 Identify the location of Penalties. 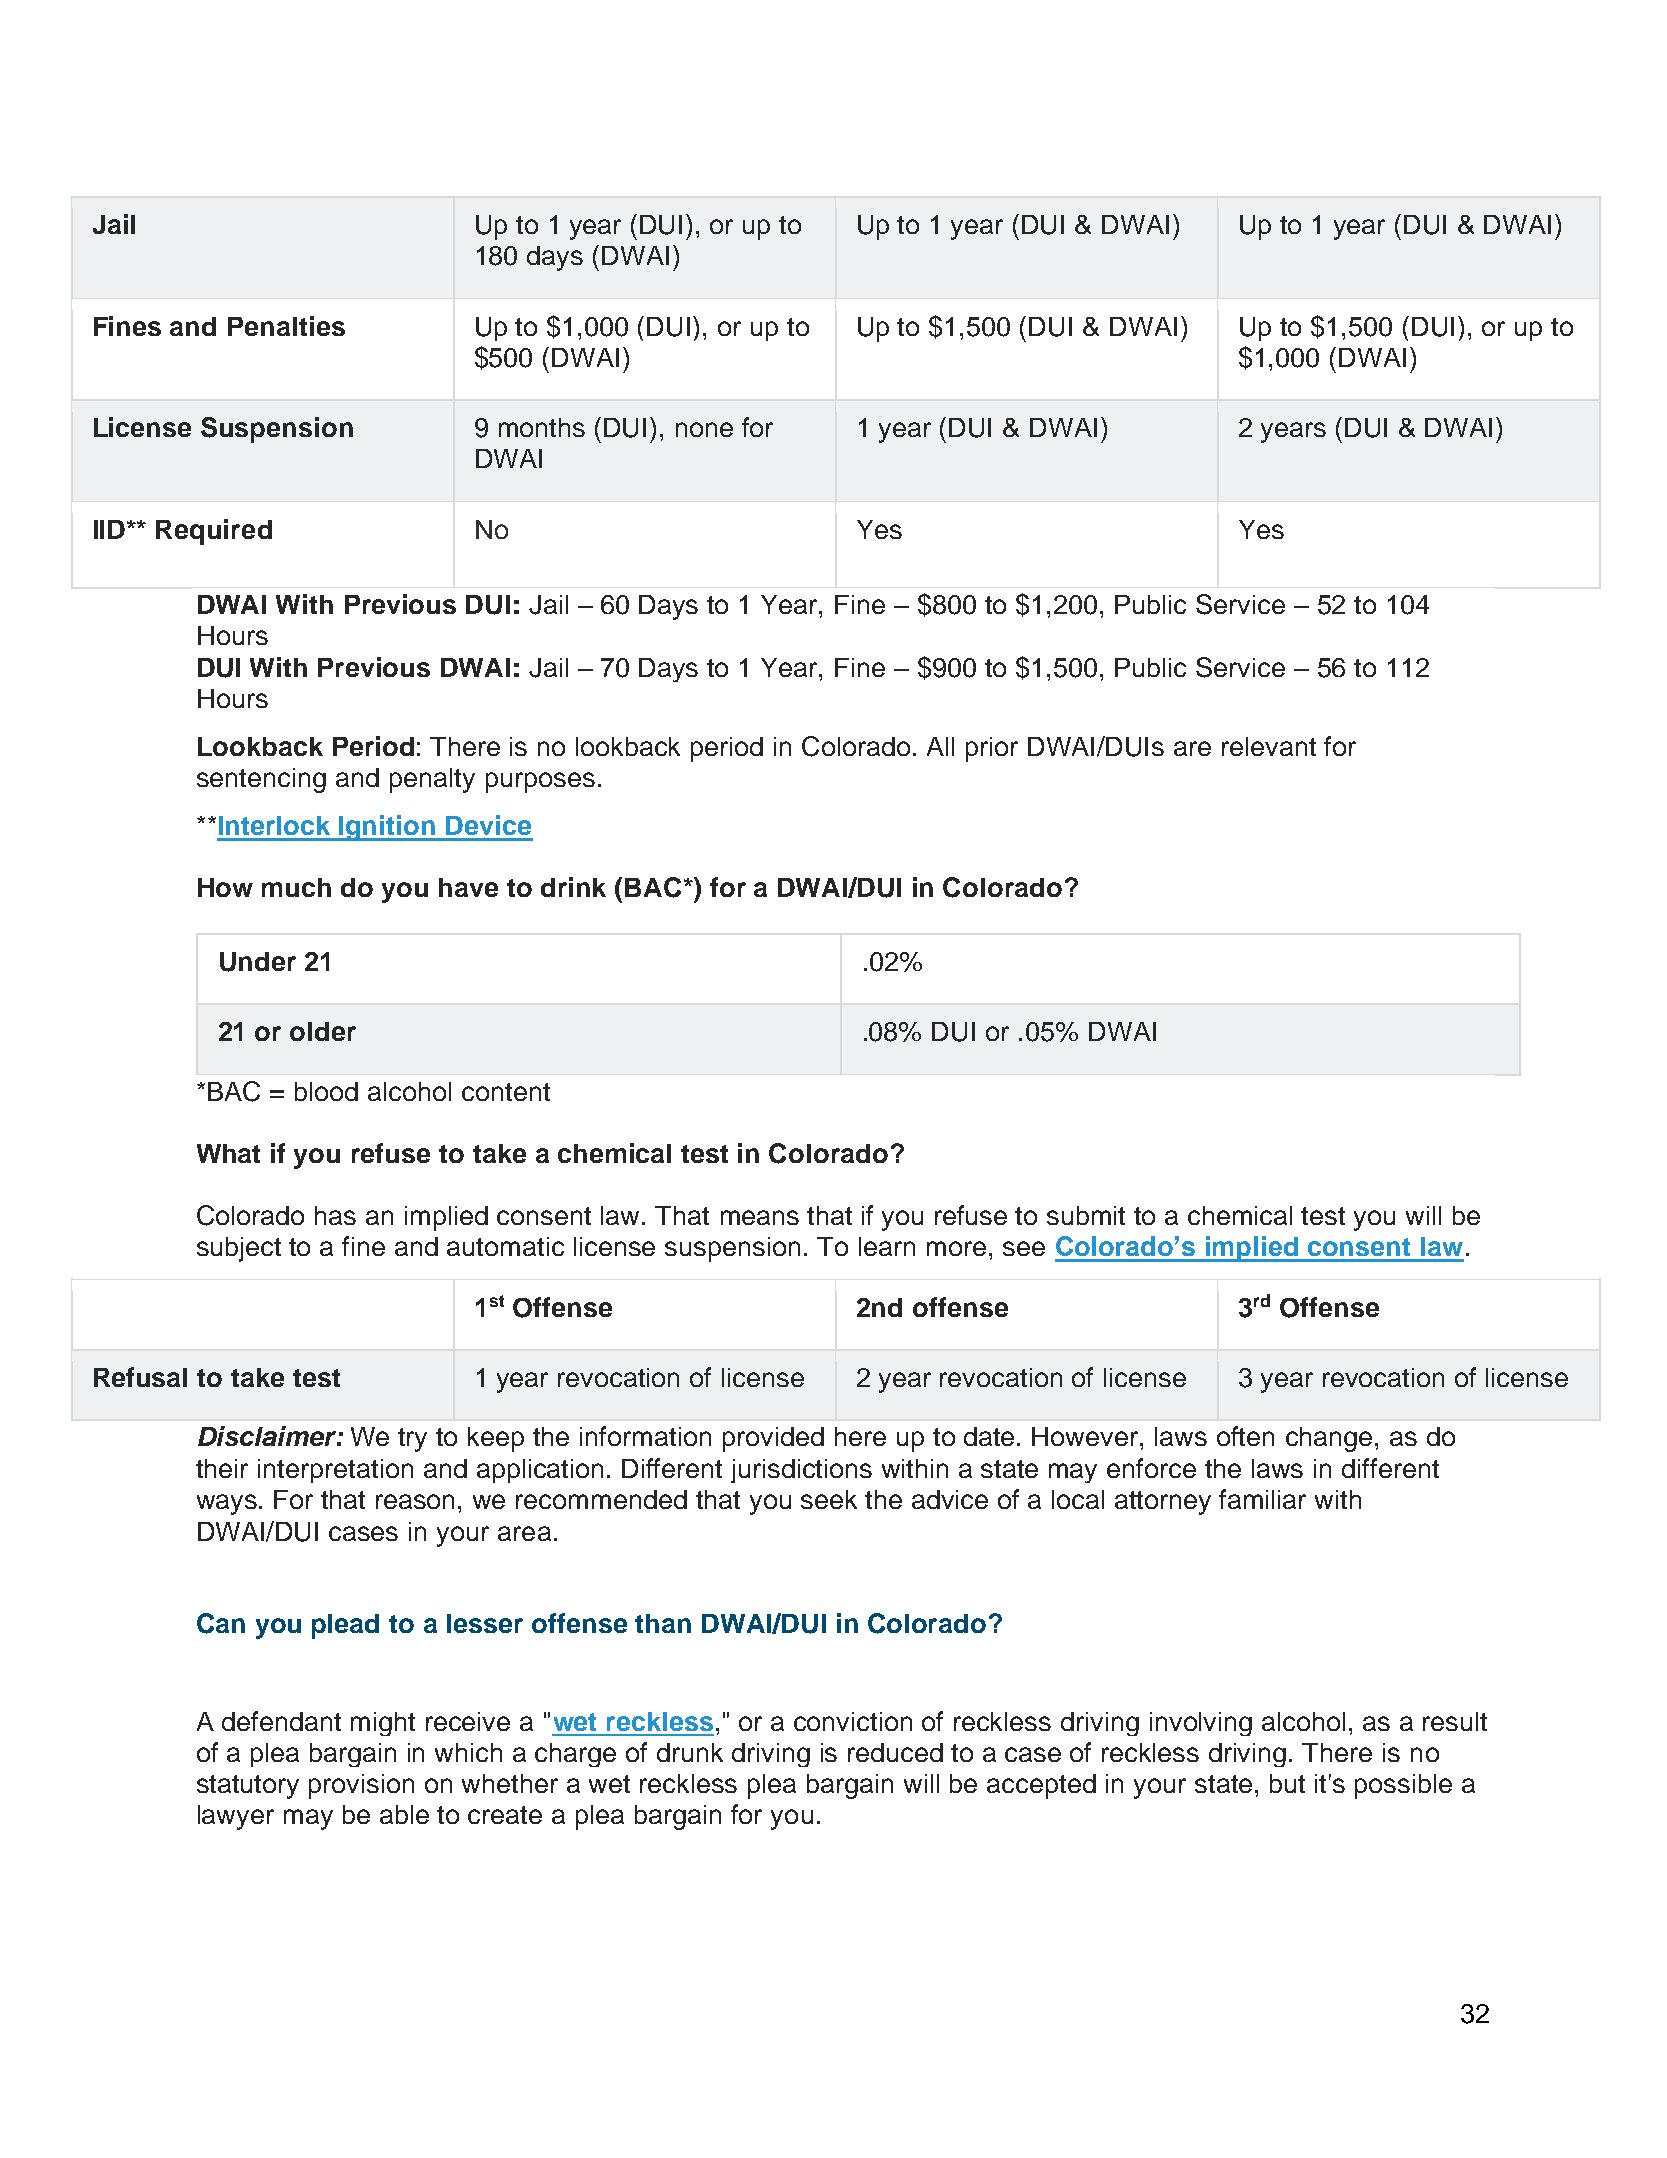
(286, 326).
